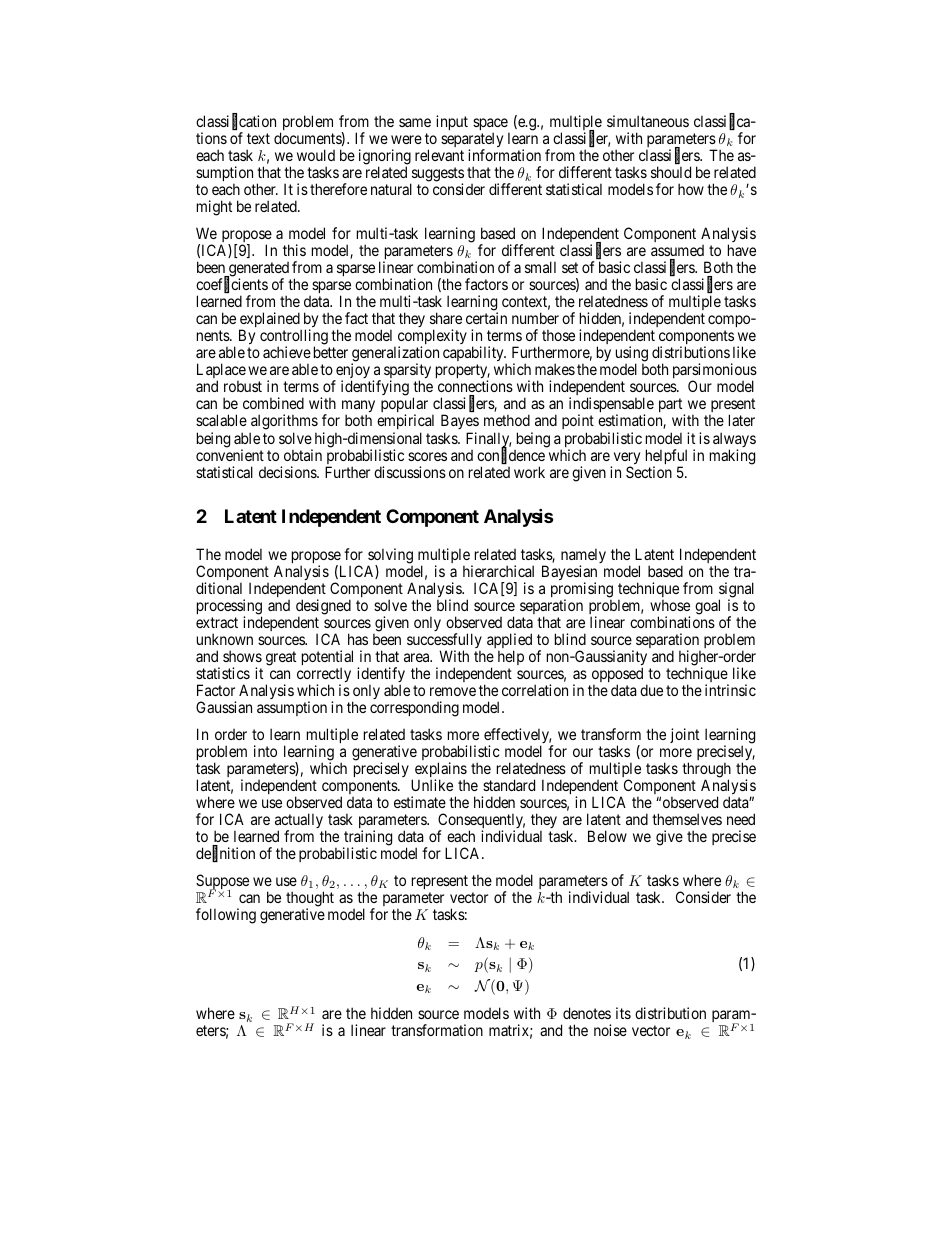  I want to click on should, so click(671, 172).
